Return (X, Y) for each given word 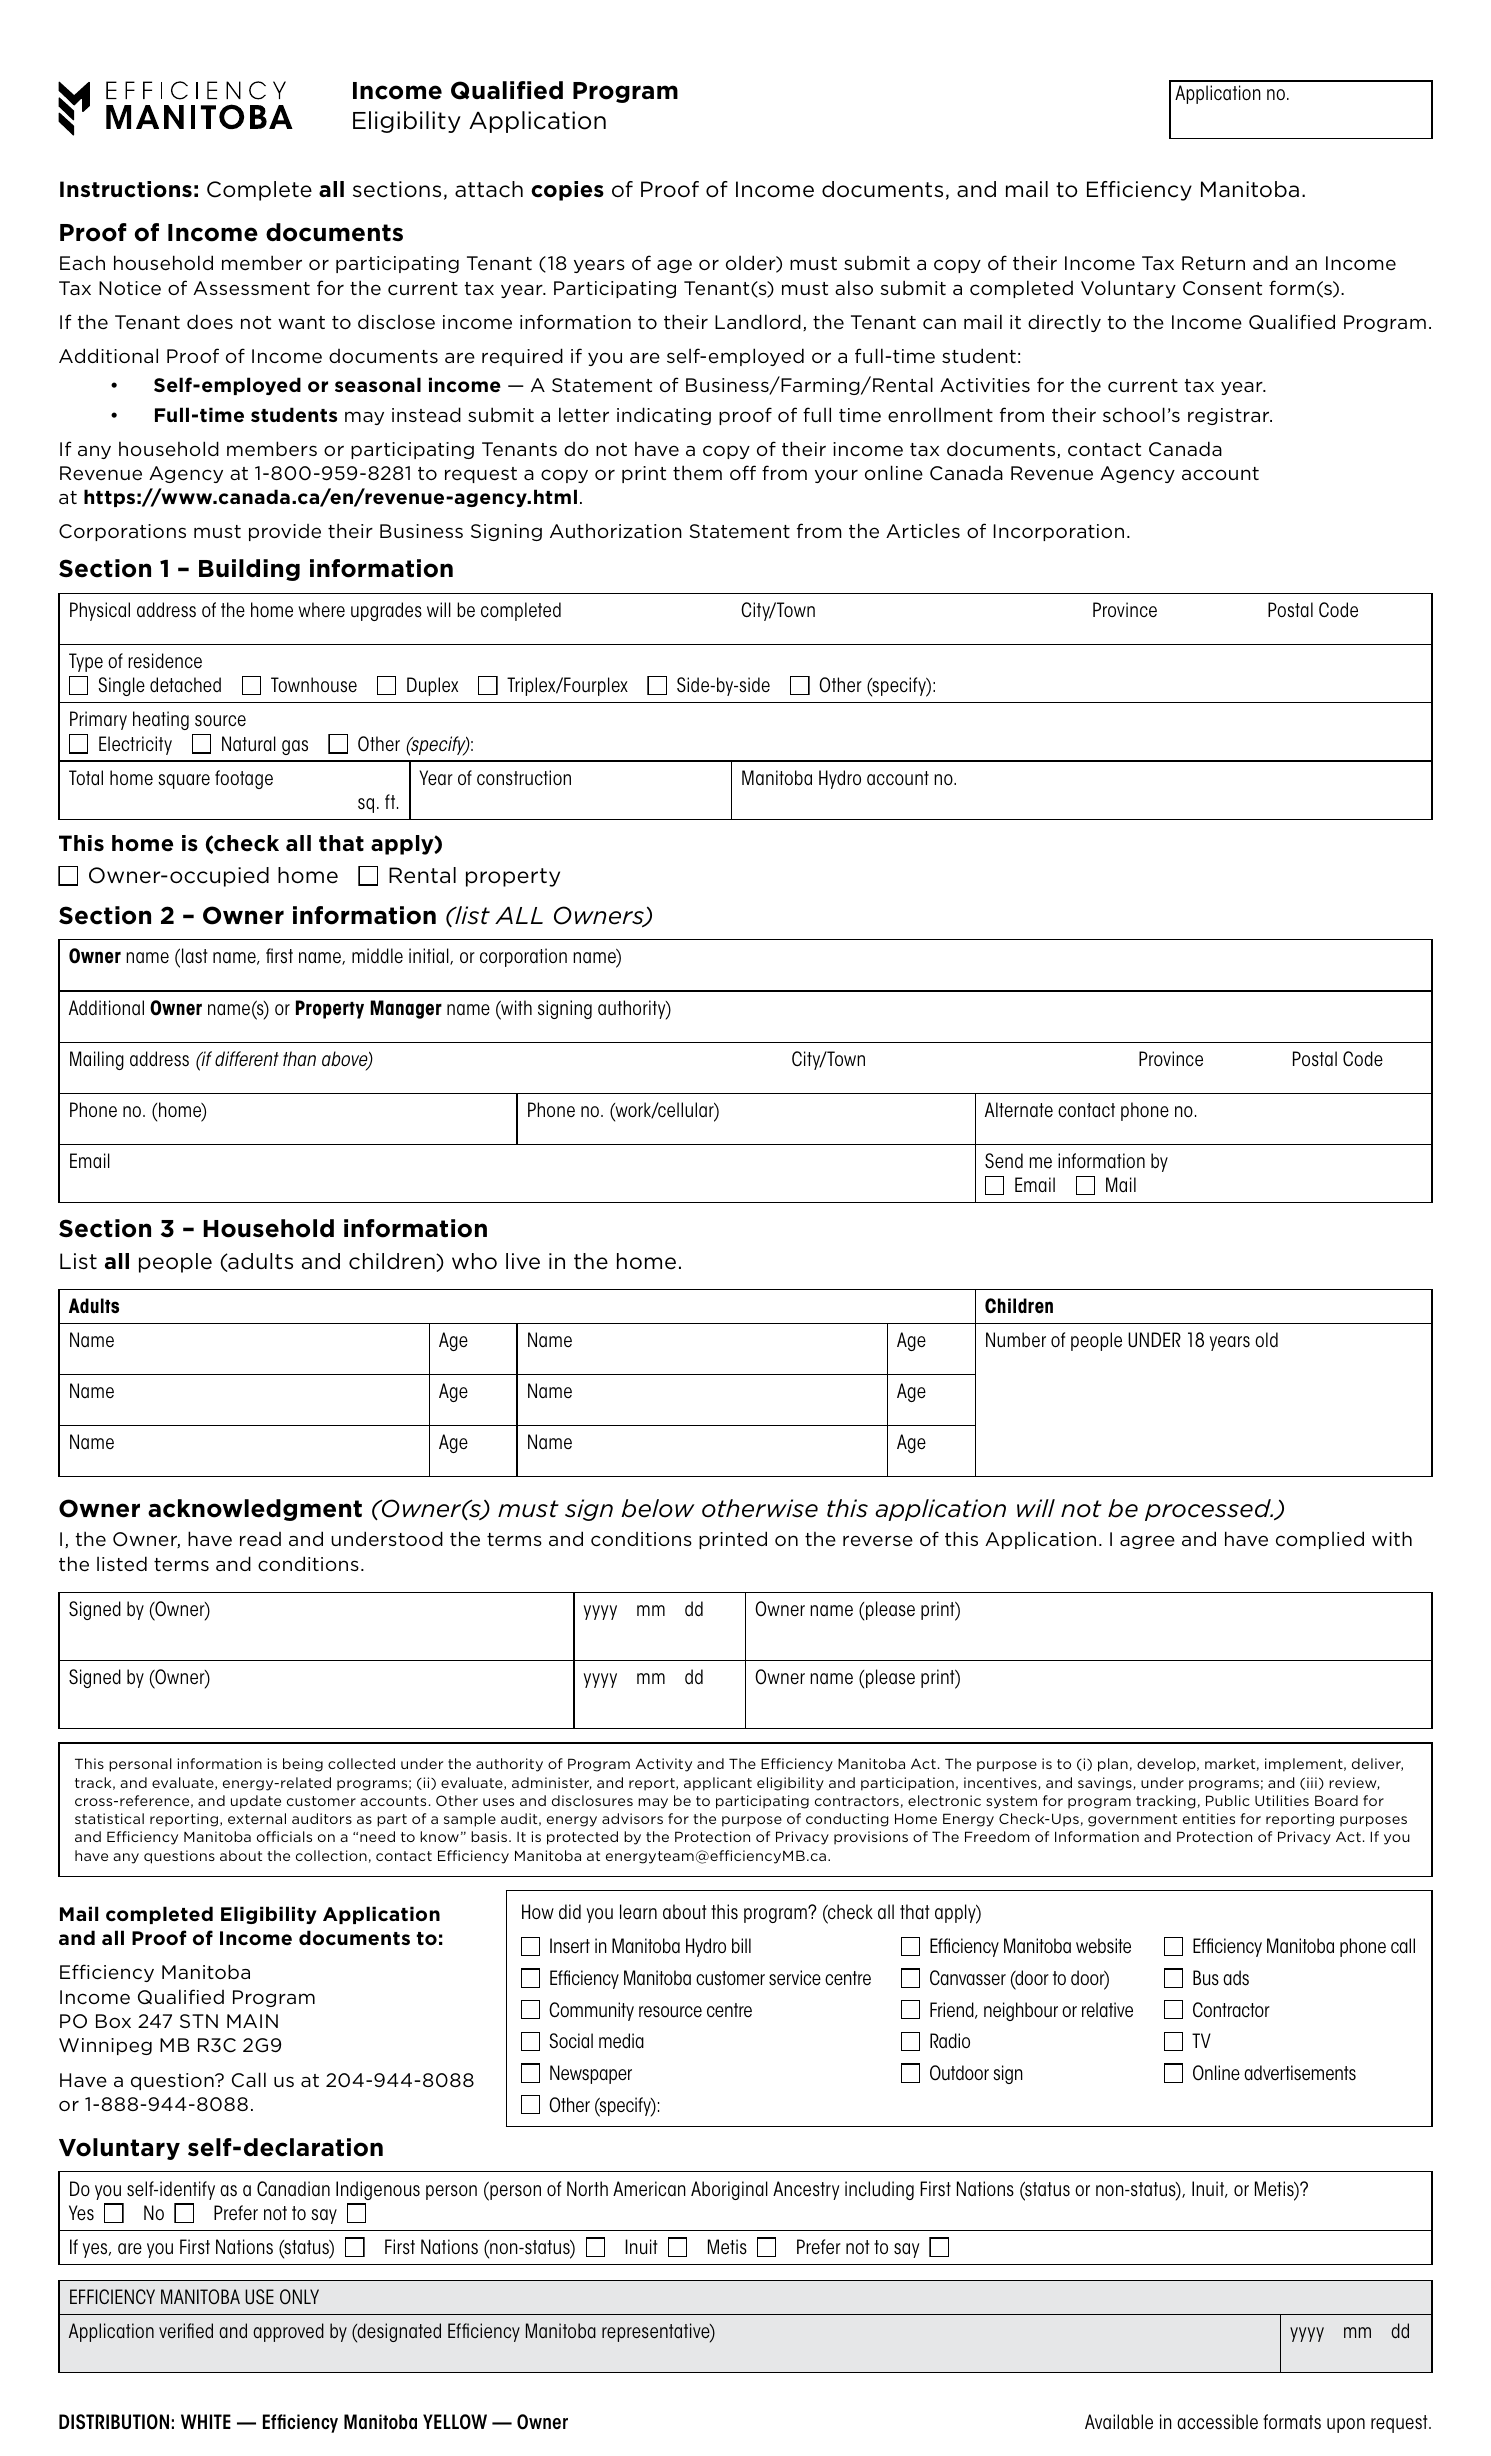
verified (186, 2330)
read (260, 1539)
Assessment (251, 288)
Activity (663, 1765)
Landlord (758, 321)
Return (1213, 263)
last (195, 956)
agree (1147, 1542)
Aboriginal (729, 2190)
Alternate (1019, 1110)
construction (524, 778)
